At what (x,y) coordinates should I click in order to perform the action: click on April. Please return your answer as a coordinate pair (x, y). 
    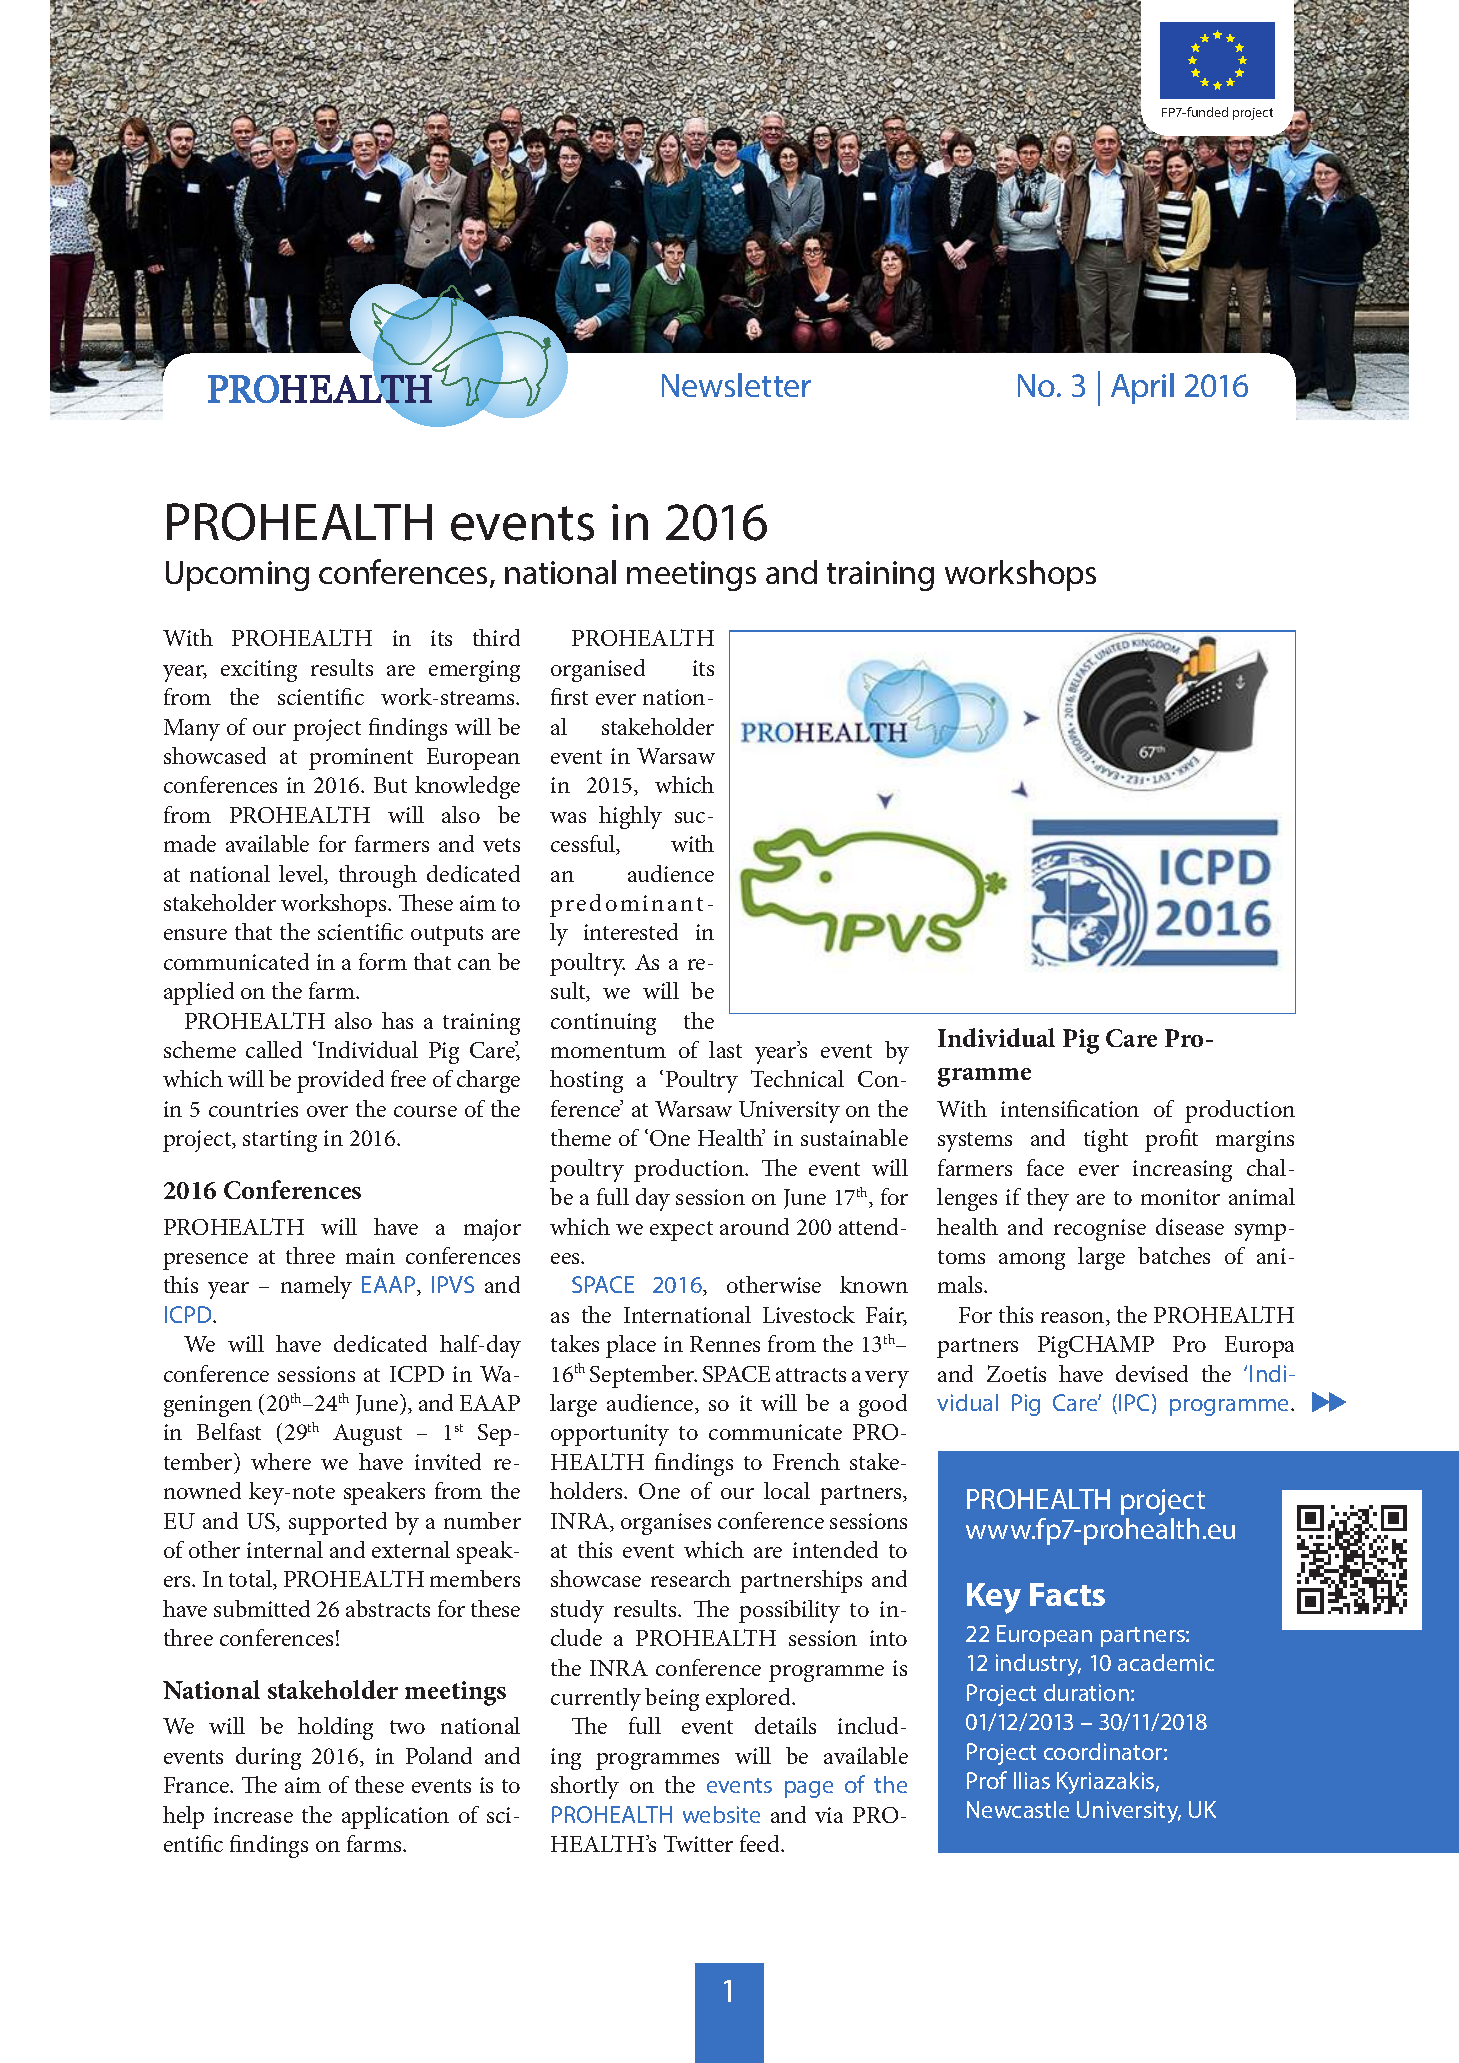
    Looking at the image, I should click on (1142, 388).
